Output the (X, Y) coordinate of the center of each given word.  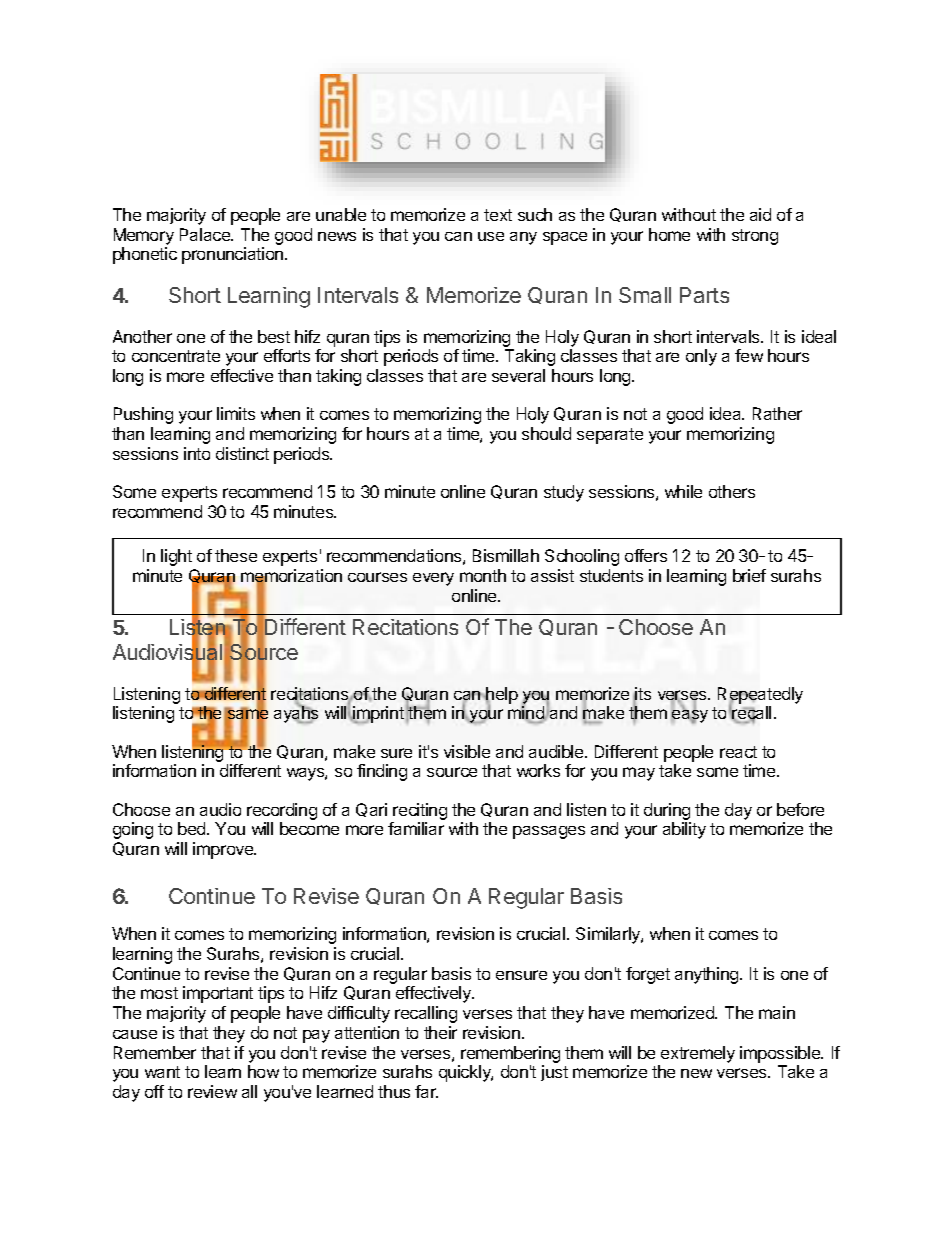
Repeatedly (760, 696)
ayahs (296, 714)
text (498, 215)
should (546, 433)
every (433, 579)
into (197, 453)
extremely (698, 1054)
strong (755, 237)
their (440, 1032)
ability (684, 830)
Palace (206, 234)
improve (224, 850)
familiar (416, 828)
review (212, 1091)
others (732, 491)
